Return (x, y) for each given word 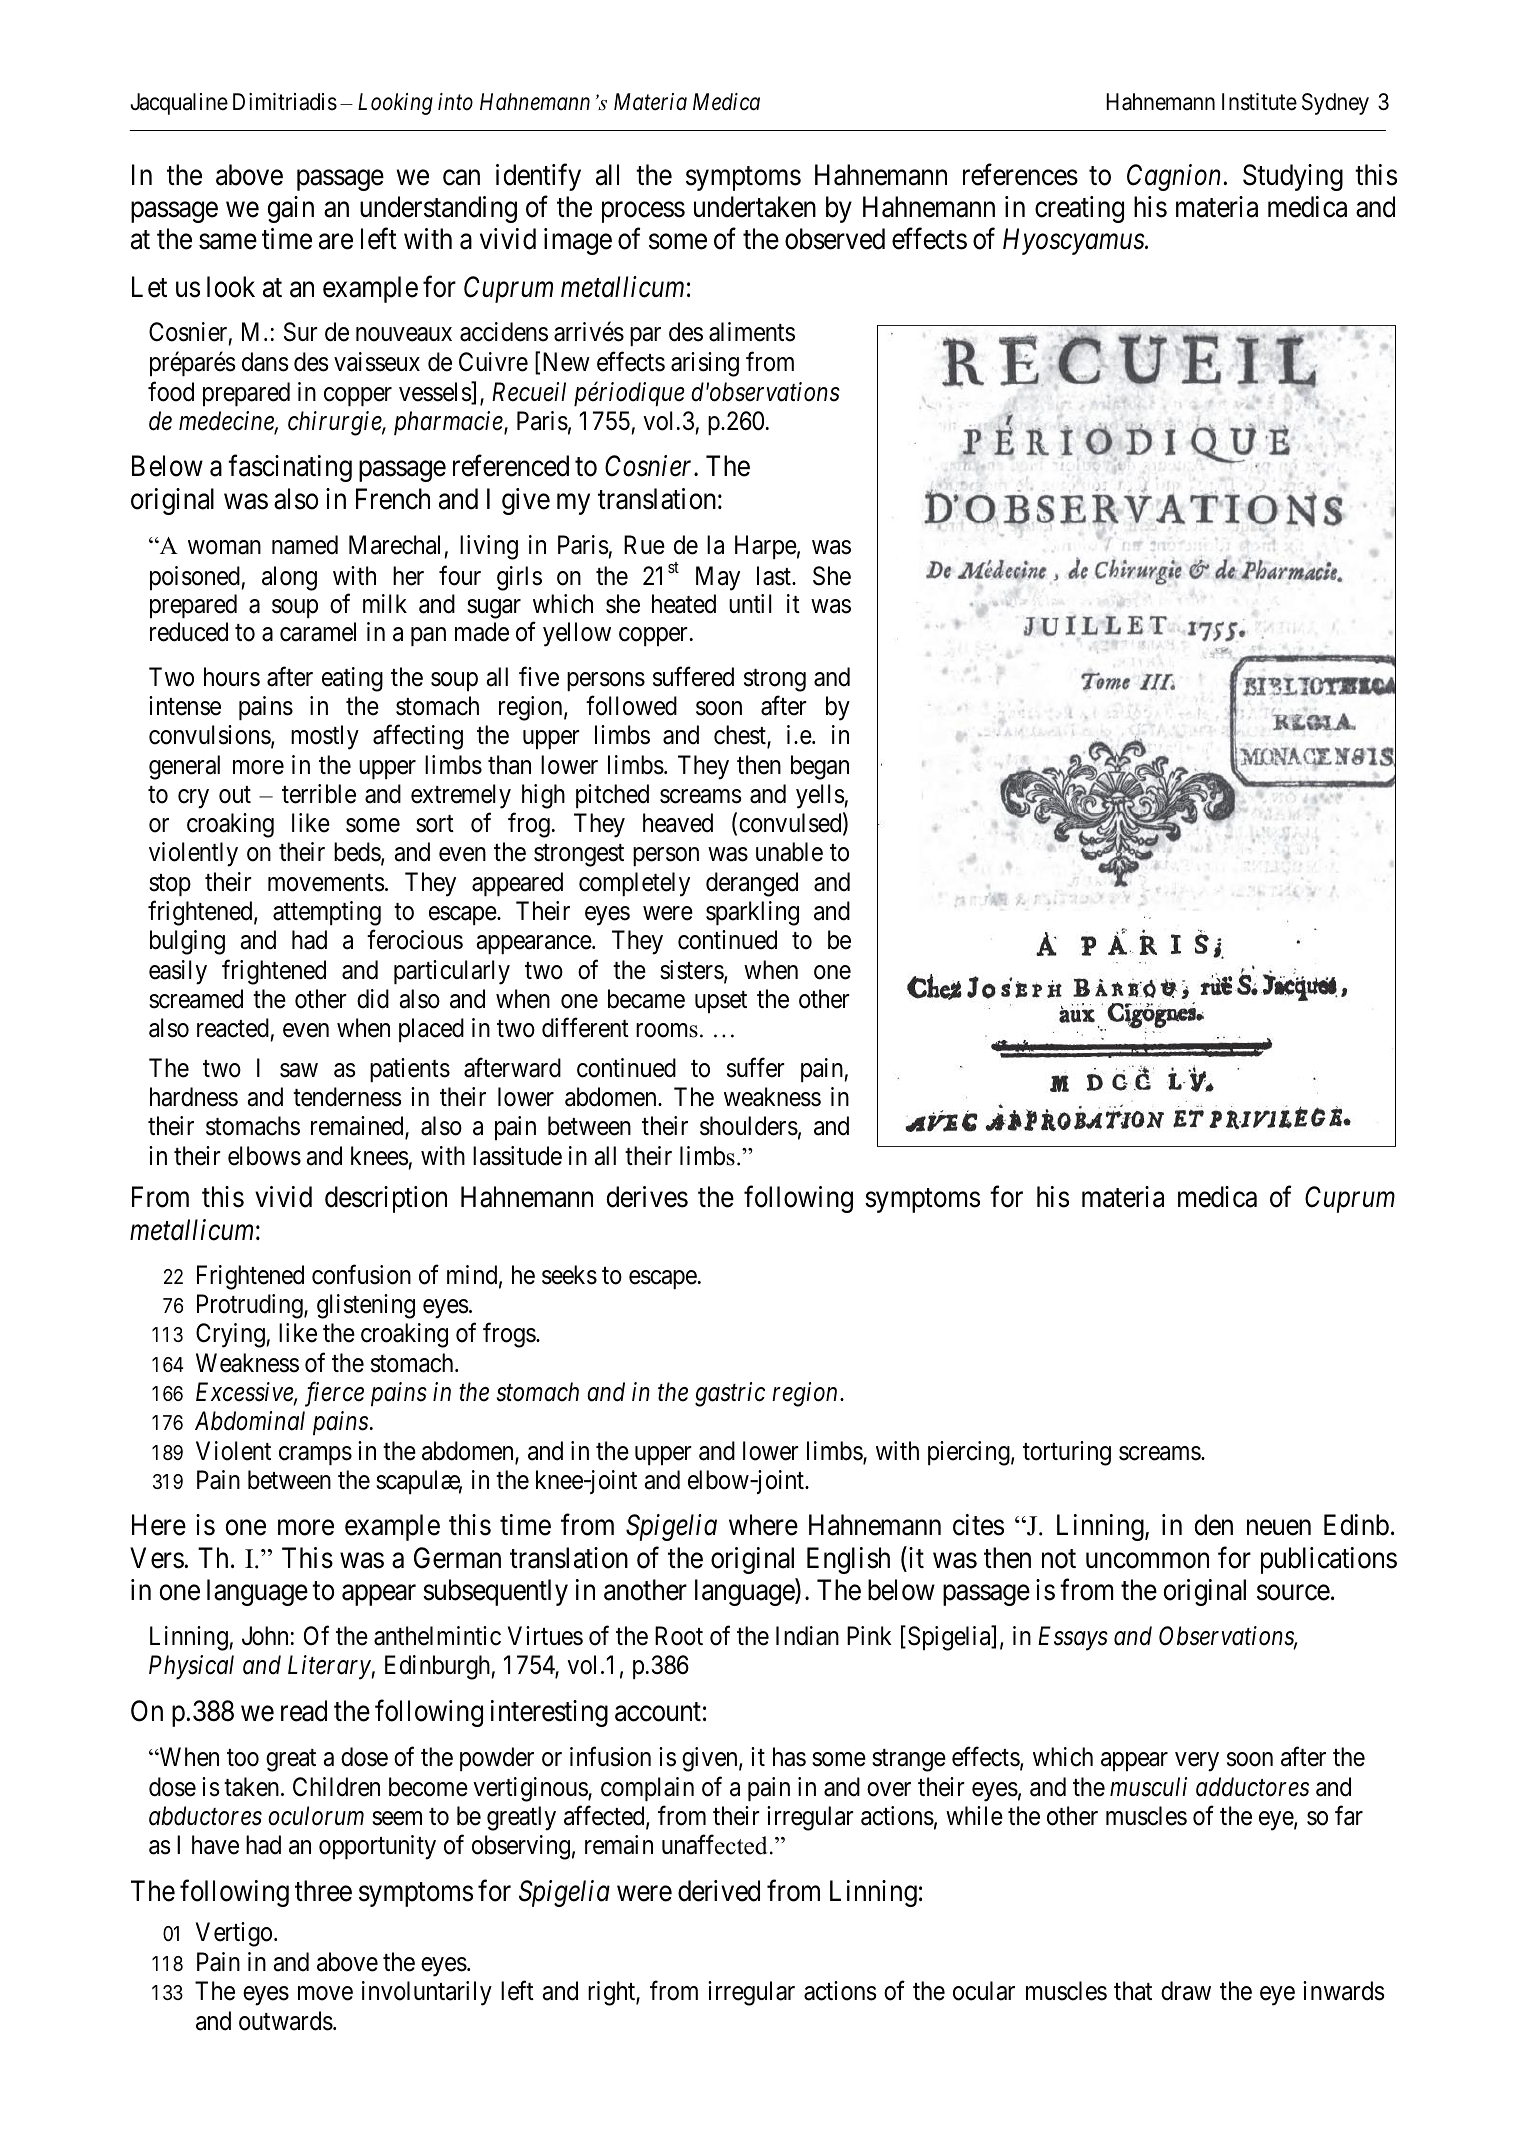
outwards (286, 2021)
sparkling (752, 913)
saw (299, 1070)
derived (719, 1891)
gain (290, 209)
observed (835, 239)
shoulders (749, 1126)
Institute (1259, 102)
